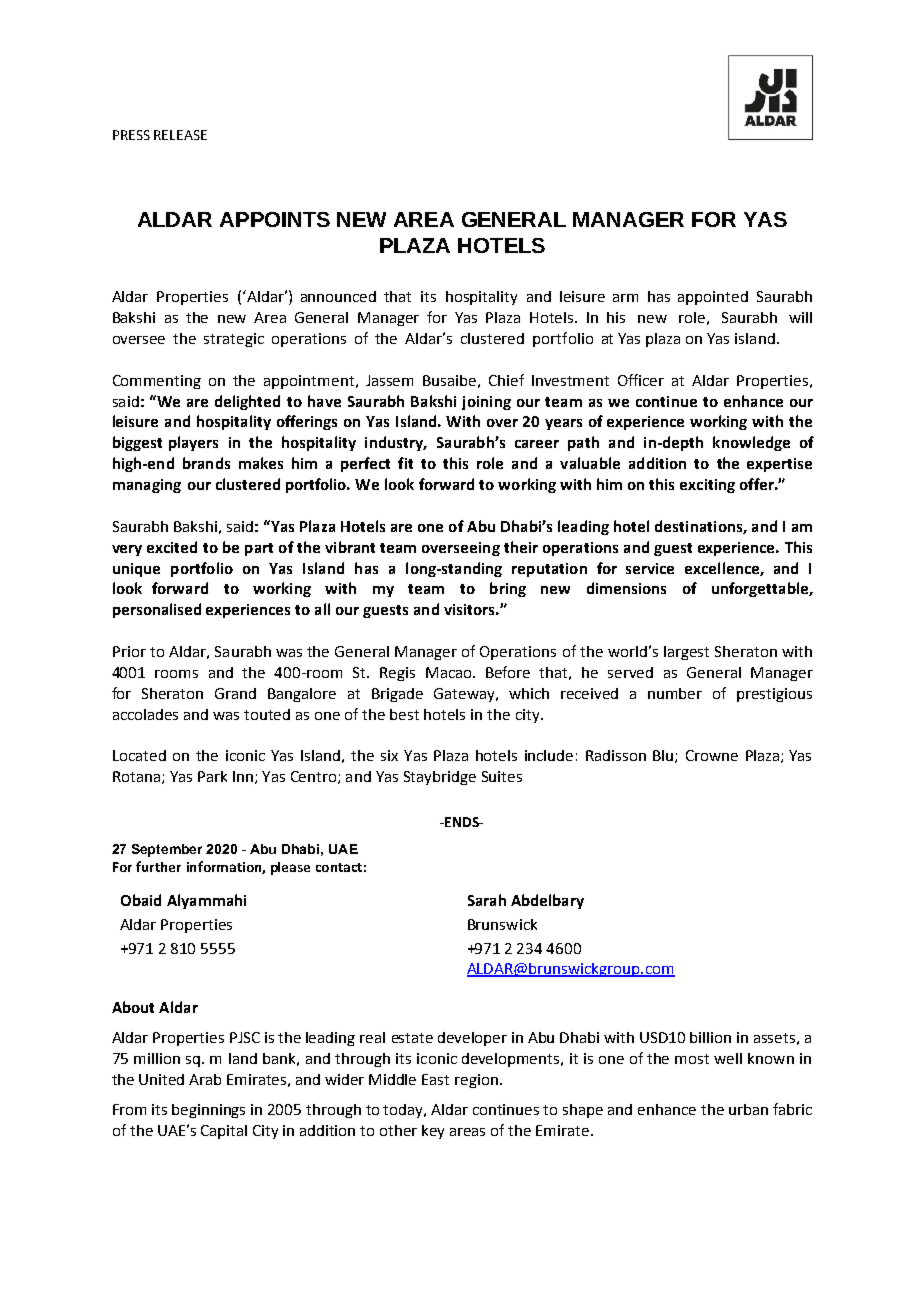 The height and width of the screenshot is (1308, 924). What do you see at coordinates (275, 219) in the screenshot?
I see `APPOINTS` at bounding box center [275, 219].
